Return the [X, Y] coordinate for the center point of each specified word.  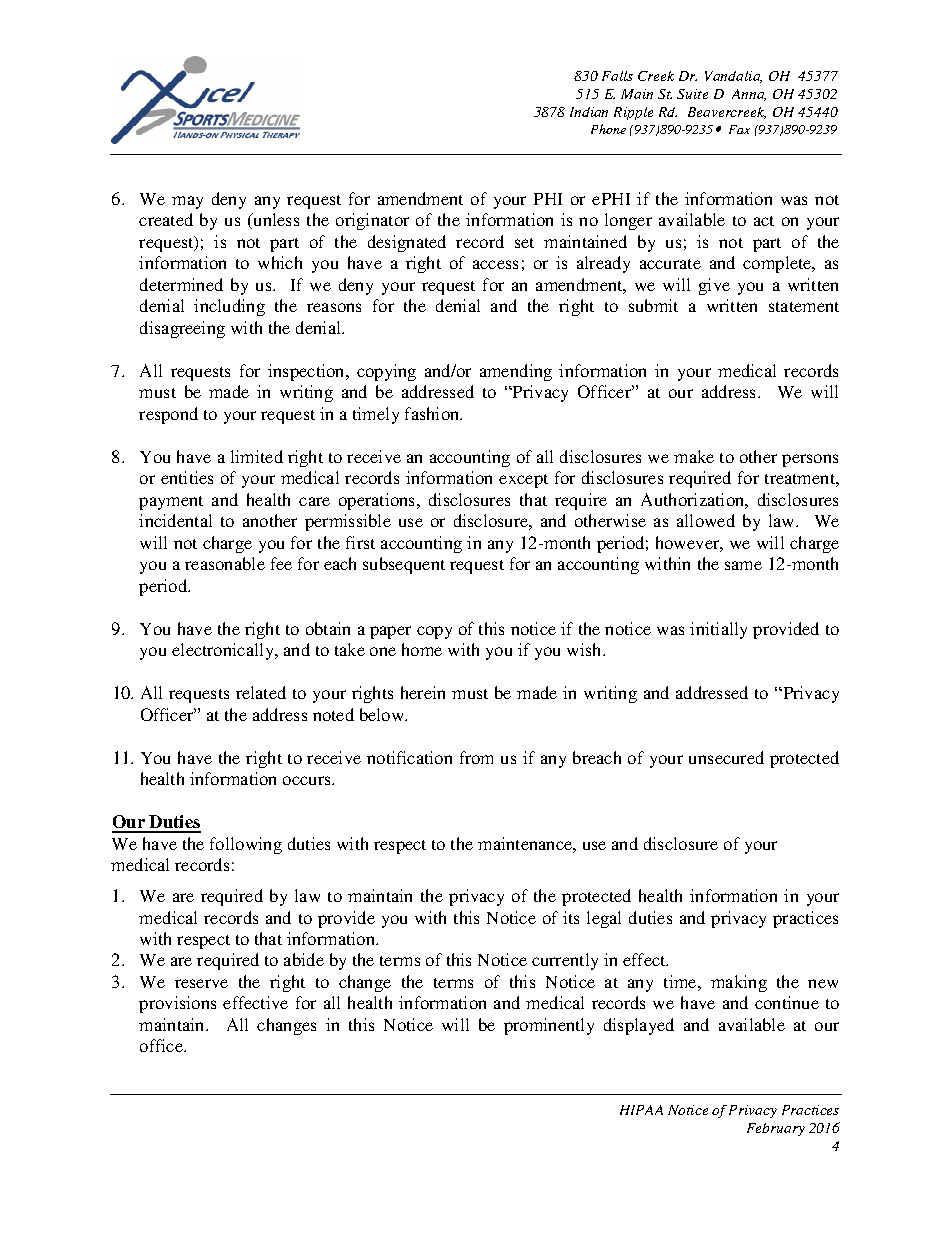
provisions [177, 1004]
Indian [589, 112]
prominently [549, 1026]
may [187, 202]
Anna [749, 95]
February [776, 1129]
